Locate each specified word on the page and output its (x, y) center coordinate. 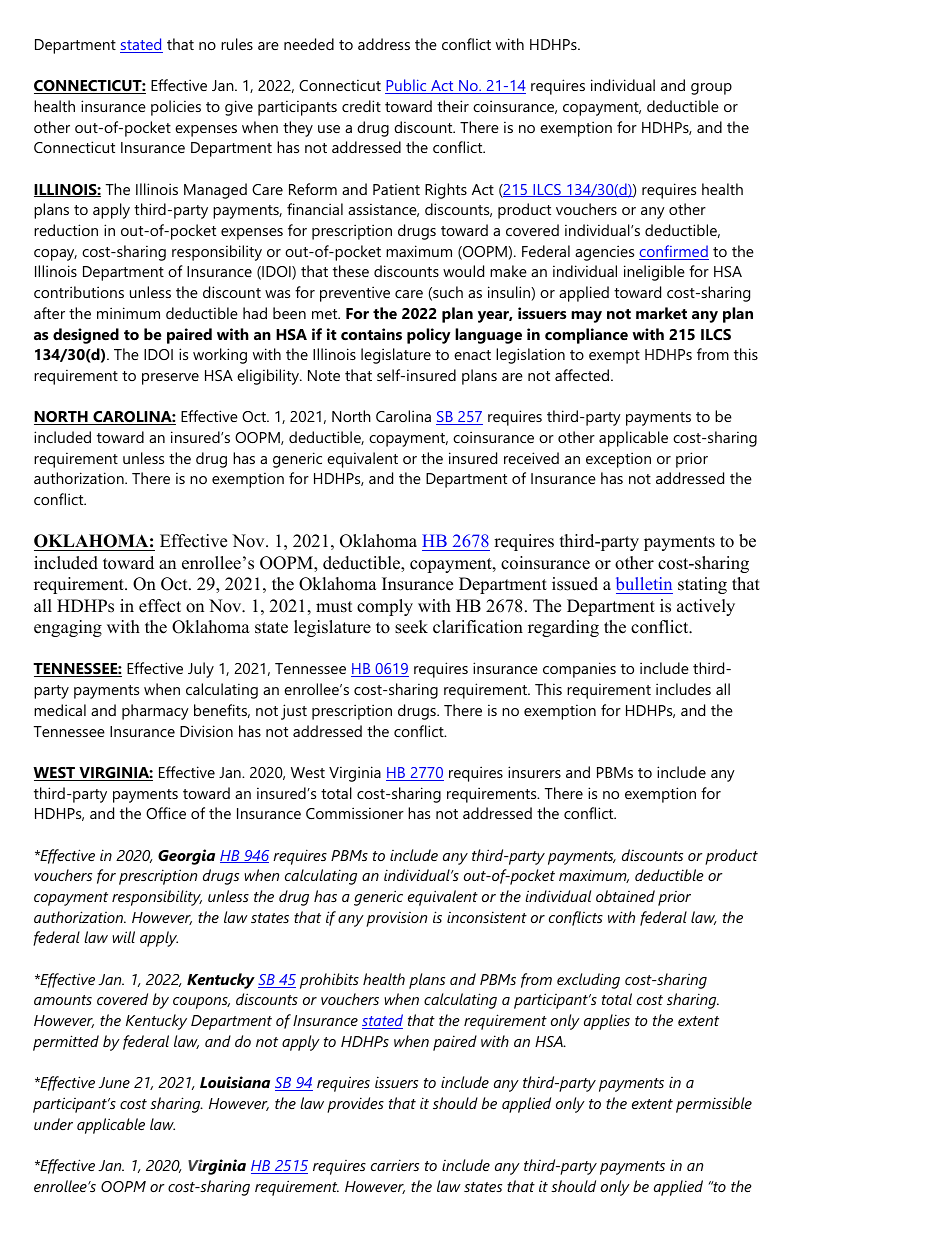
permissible (714, 1105)
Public (407, 86)
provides (355, 1105)
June (114, 1082)
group (711, 89)
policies (176, 108)
